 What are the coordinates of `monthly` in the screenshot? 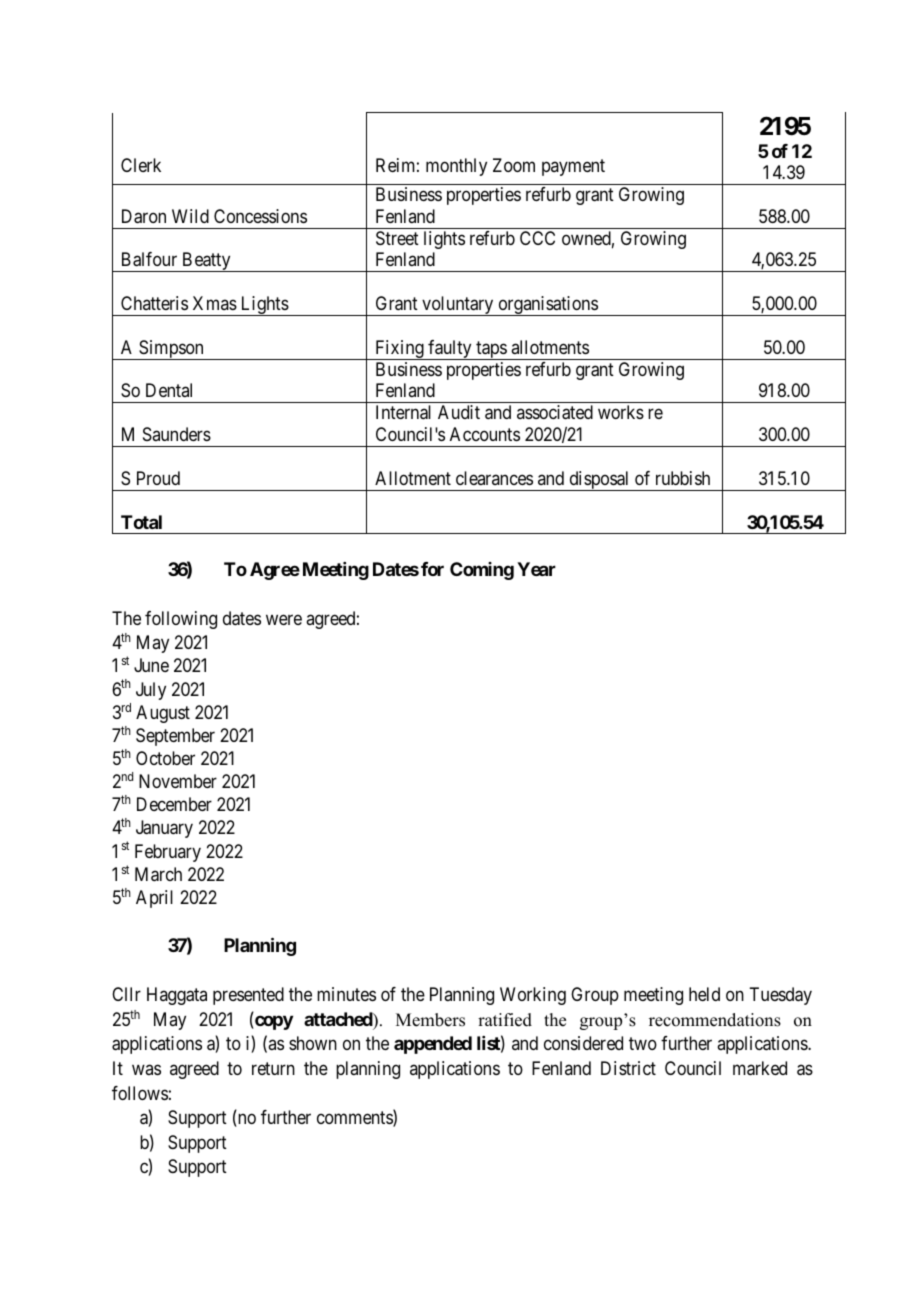 It's located at (456, 167).
